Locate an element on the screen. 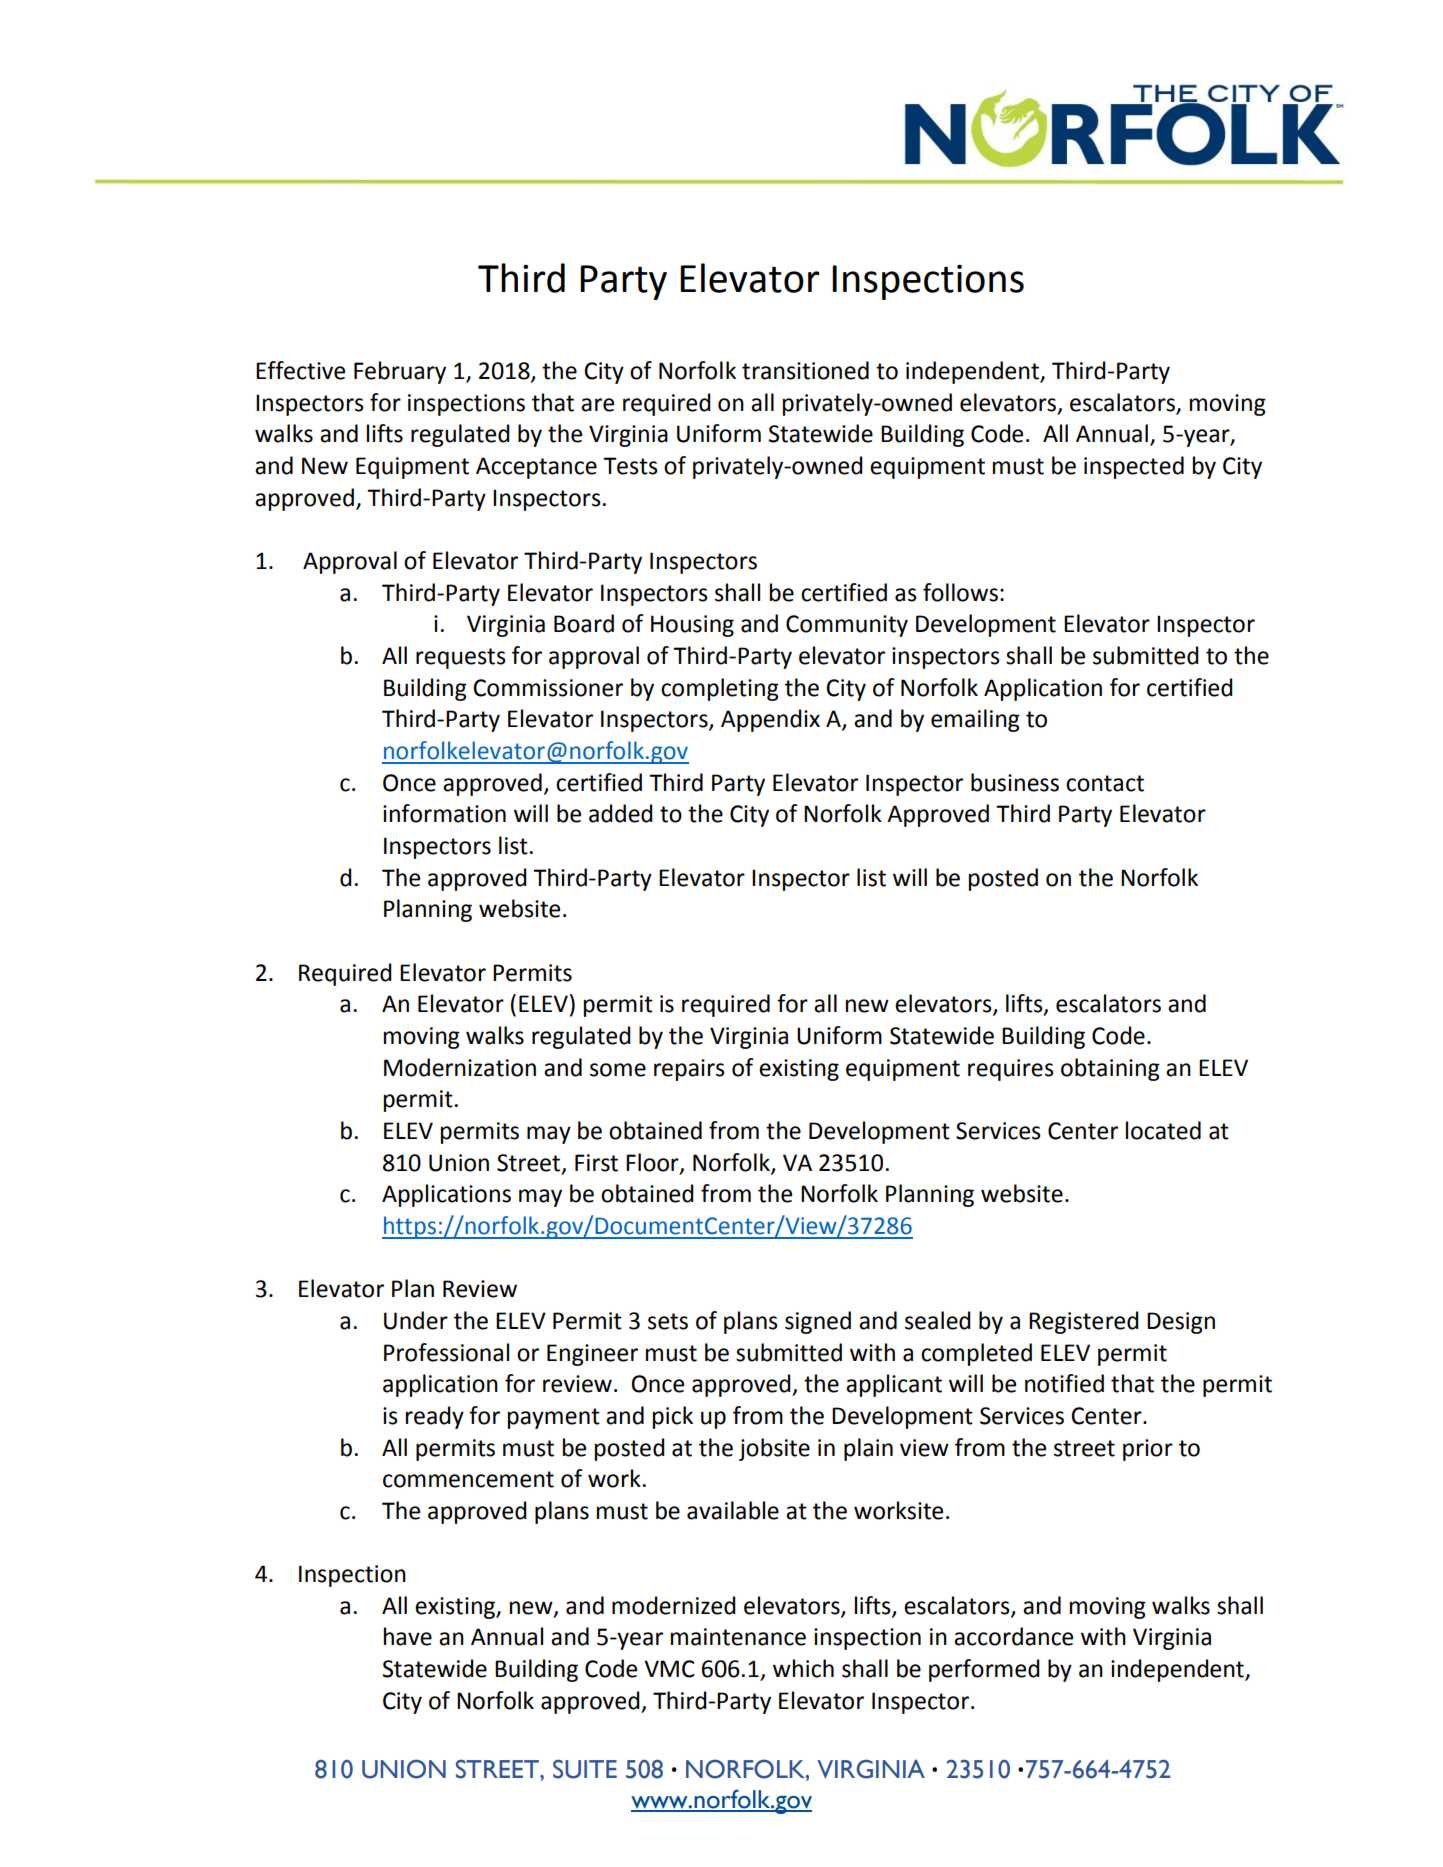 This screenshot has height=1867, width=1443. inspected is located at coordinates (1134, 467).
